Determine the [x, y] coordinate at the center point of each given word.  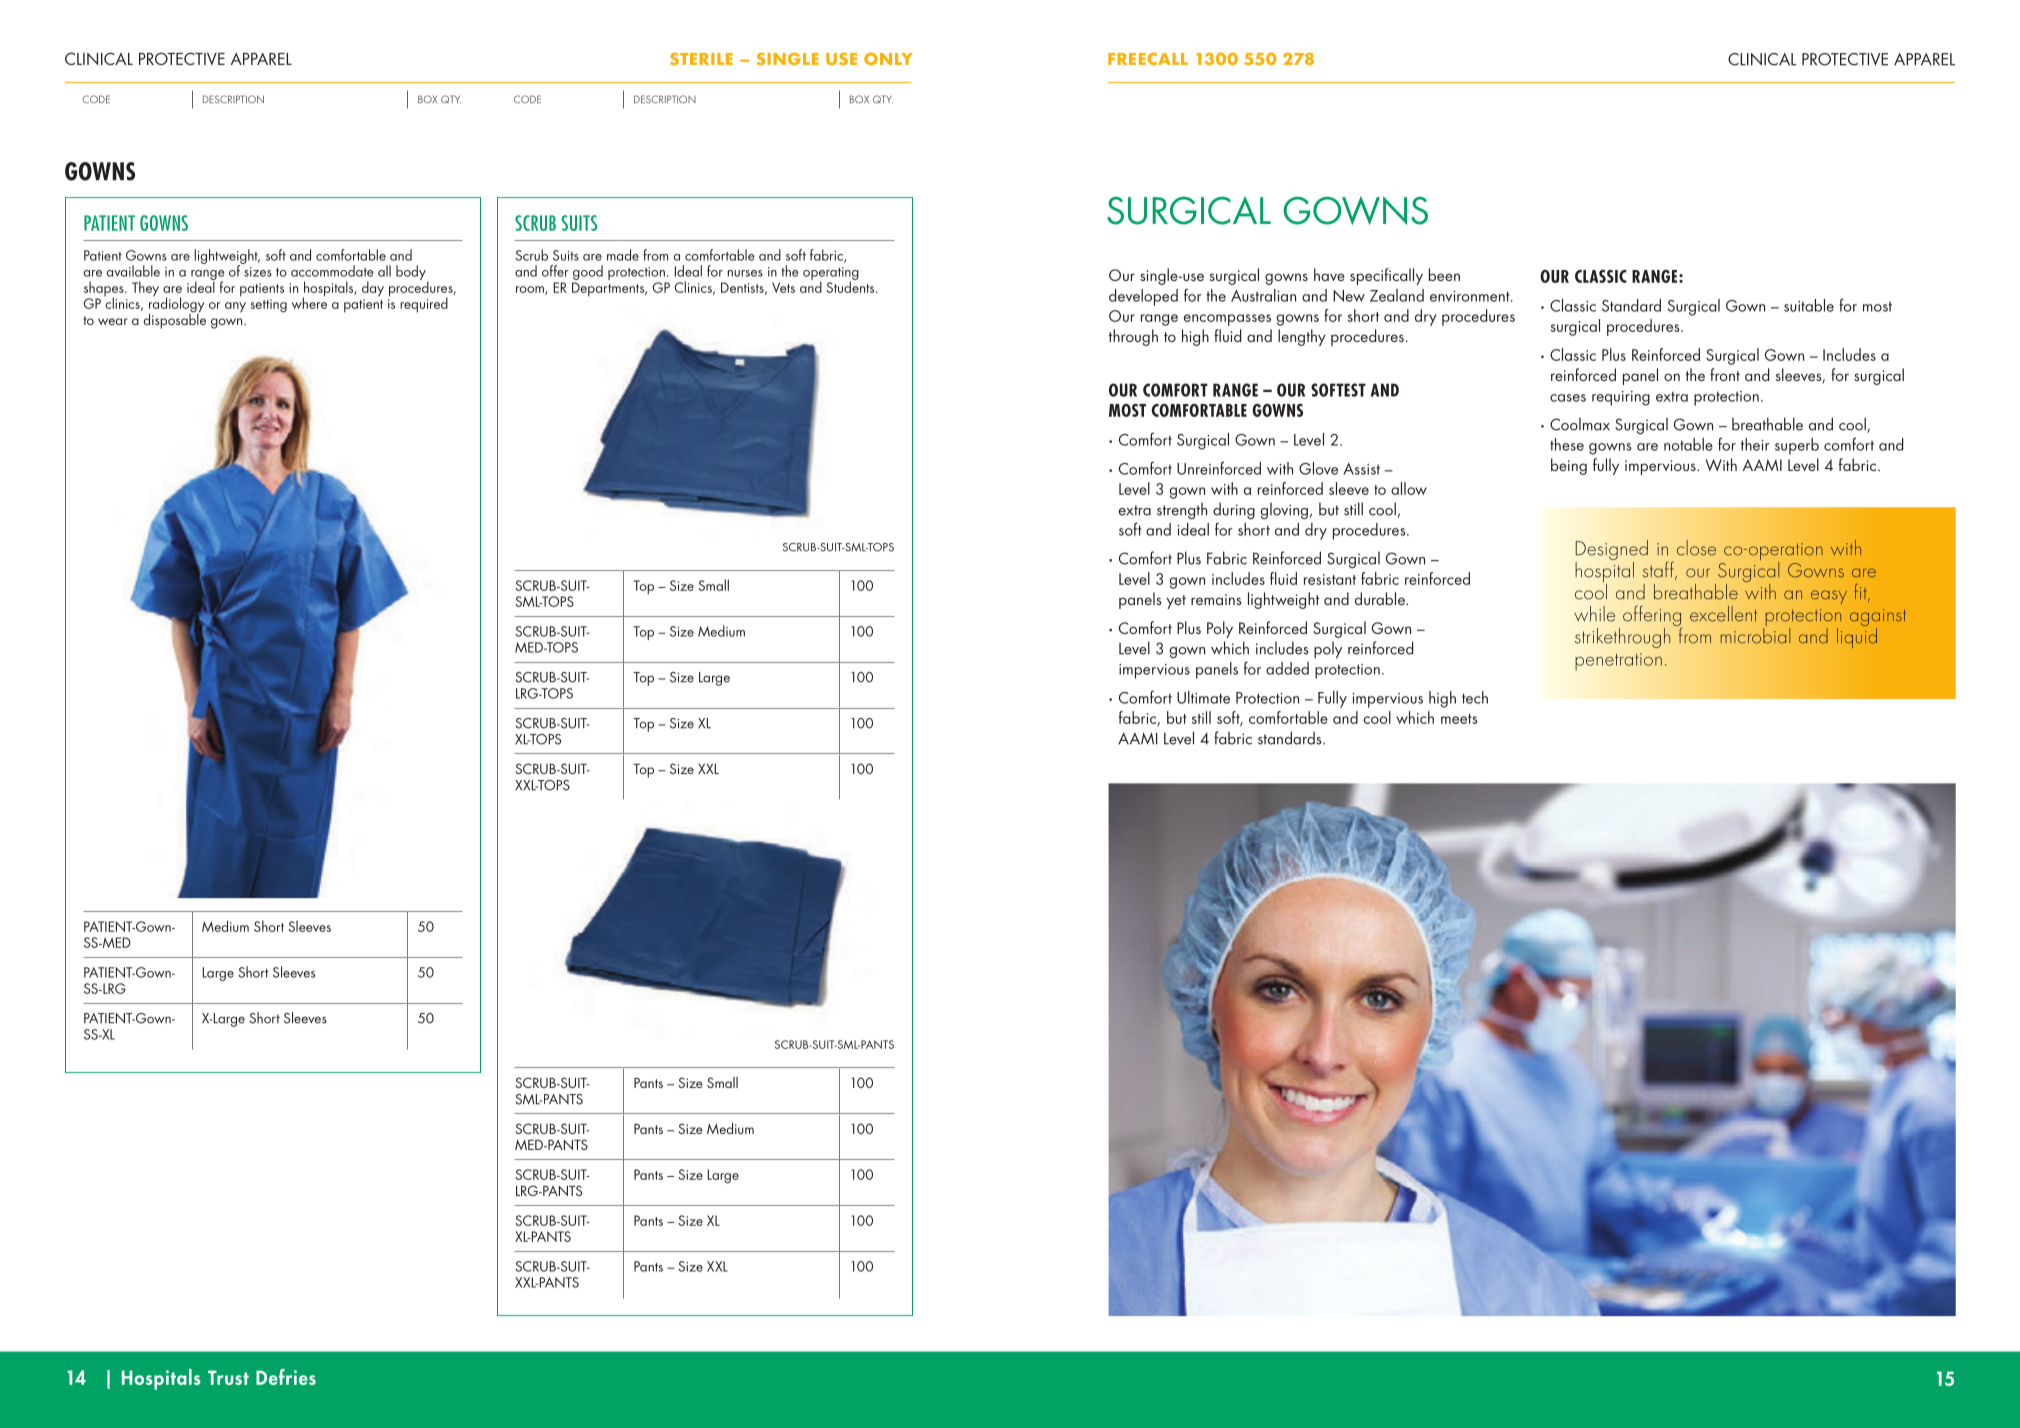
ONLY [888, 58]
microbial [1755, 634]
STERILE [701, 58]
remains [1216, 599]
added [1287, 668]
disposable [175, 320]
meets [1459, 719]
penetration [1618, 661]
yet [1176, 602]
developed [1143, 297]
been [1444, 274]
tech [1475, 697]
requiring [1621, 398]
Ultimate [1203, 697]
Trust [228, 1377]
